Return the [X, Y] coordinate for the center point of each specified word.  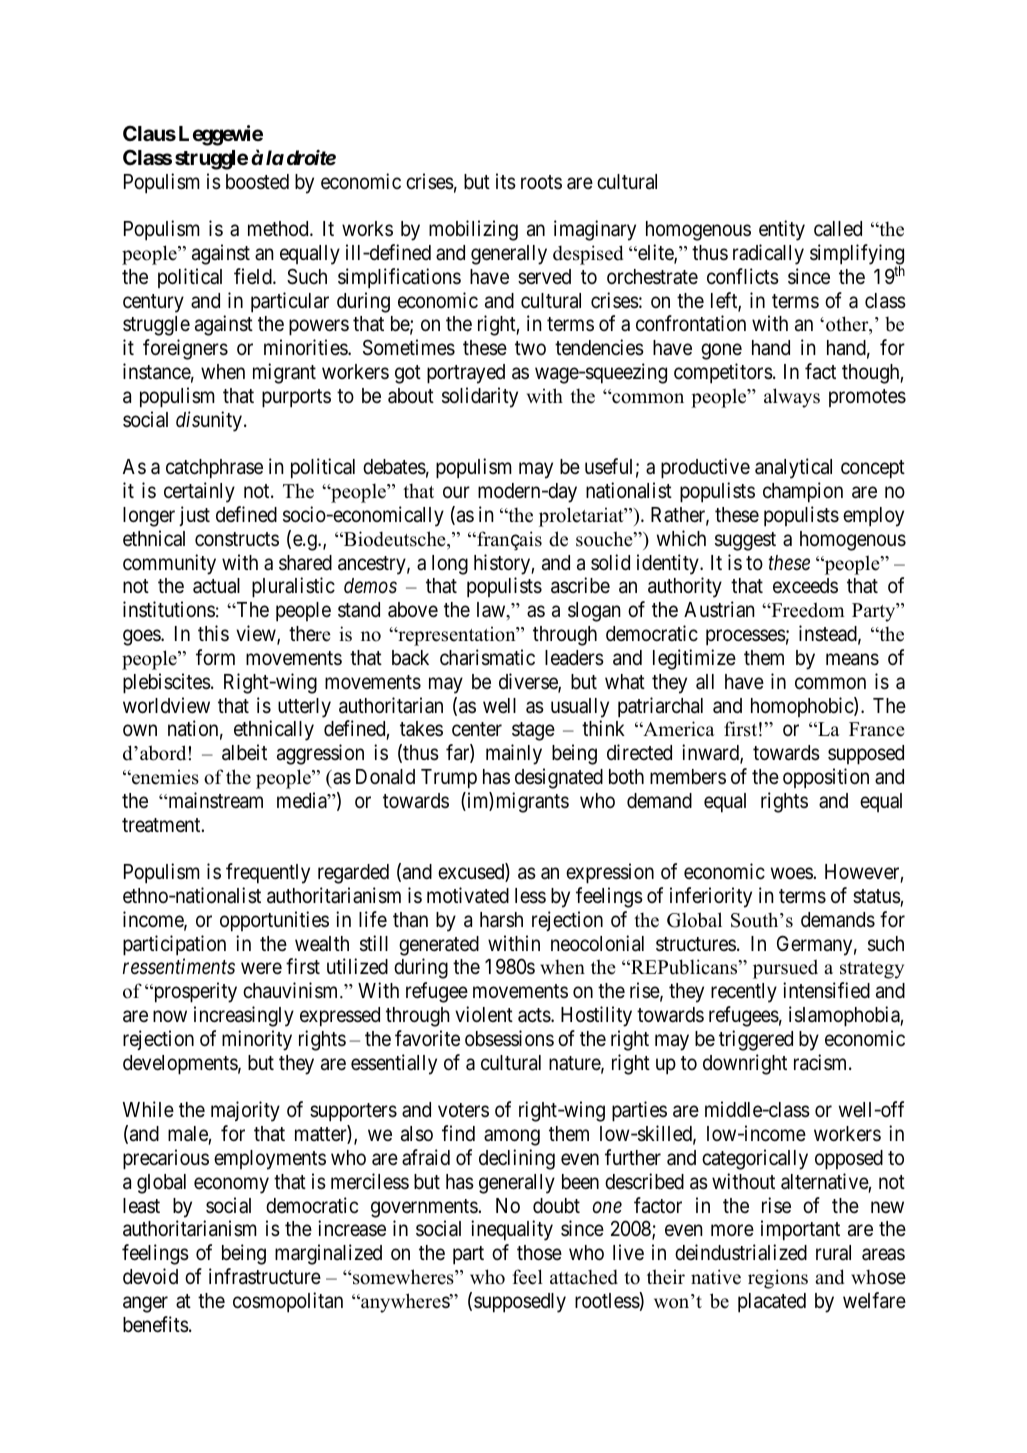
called [838, 229]
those [539, 1253]
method [279, 229]
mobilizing [473, 230]
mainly [514, 754]
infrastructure [265, 1276]
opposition [826, 778]
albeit [244, 752]
